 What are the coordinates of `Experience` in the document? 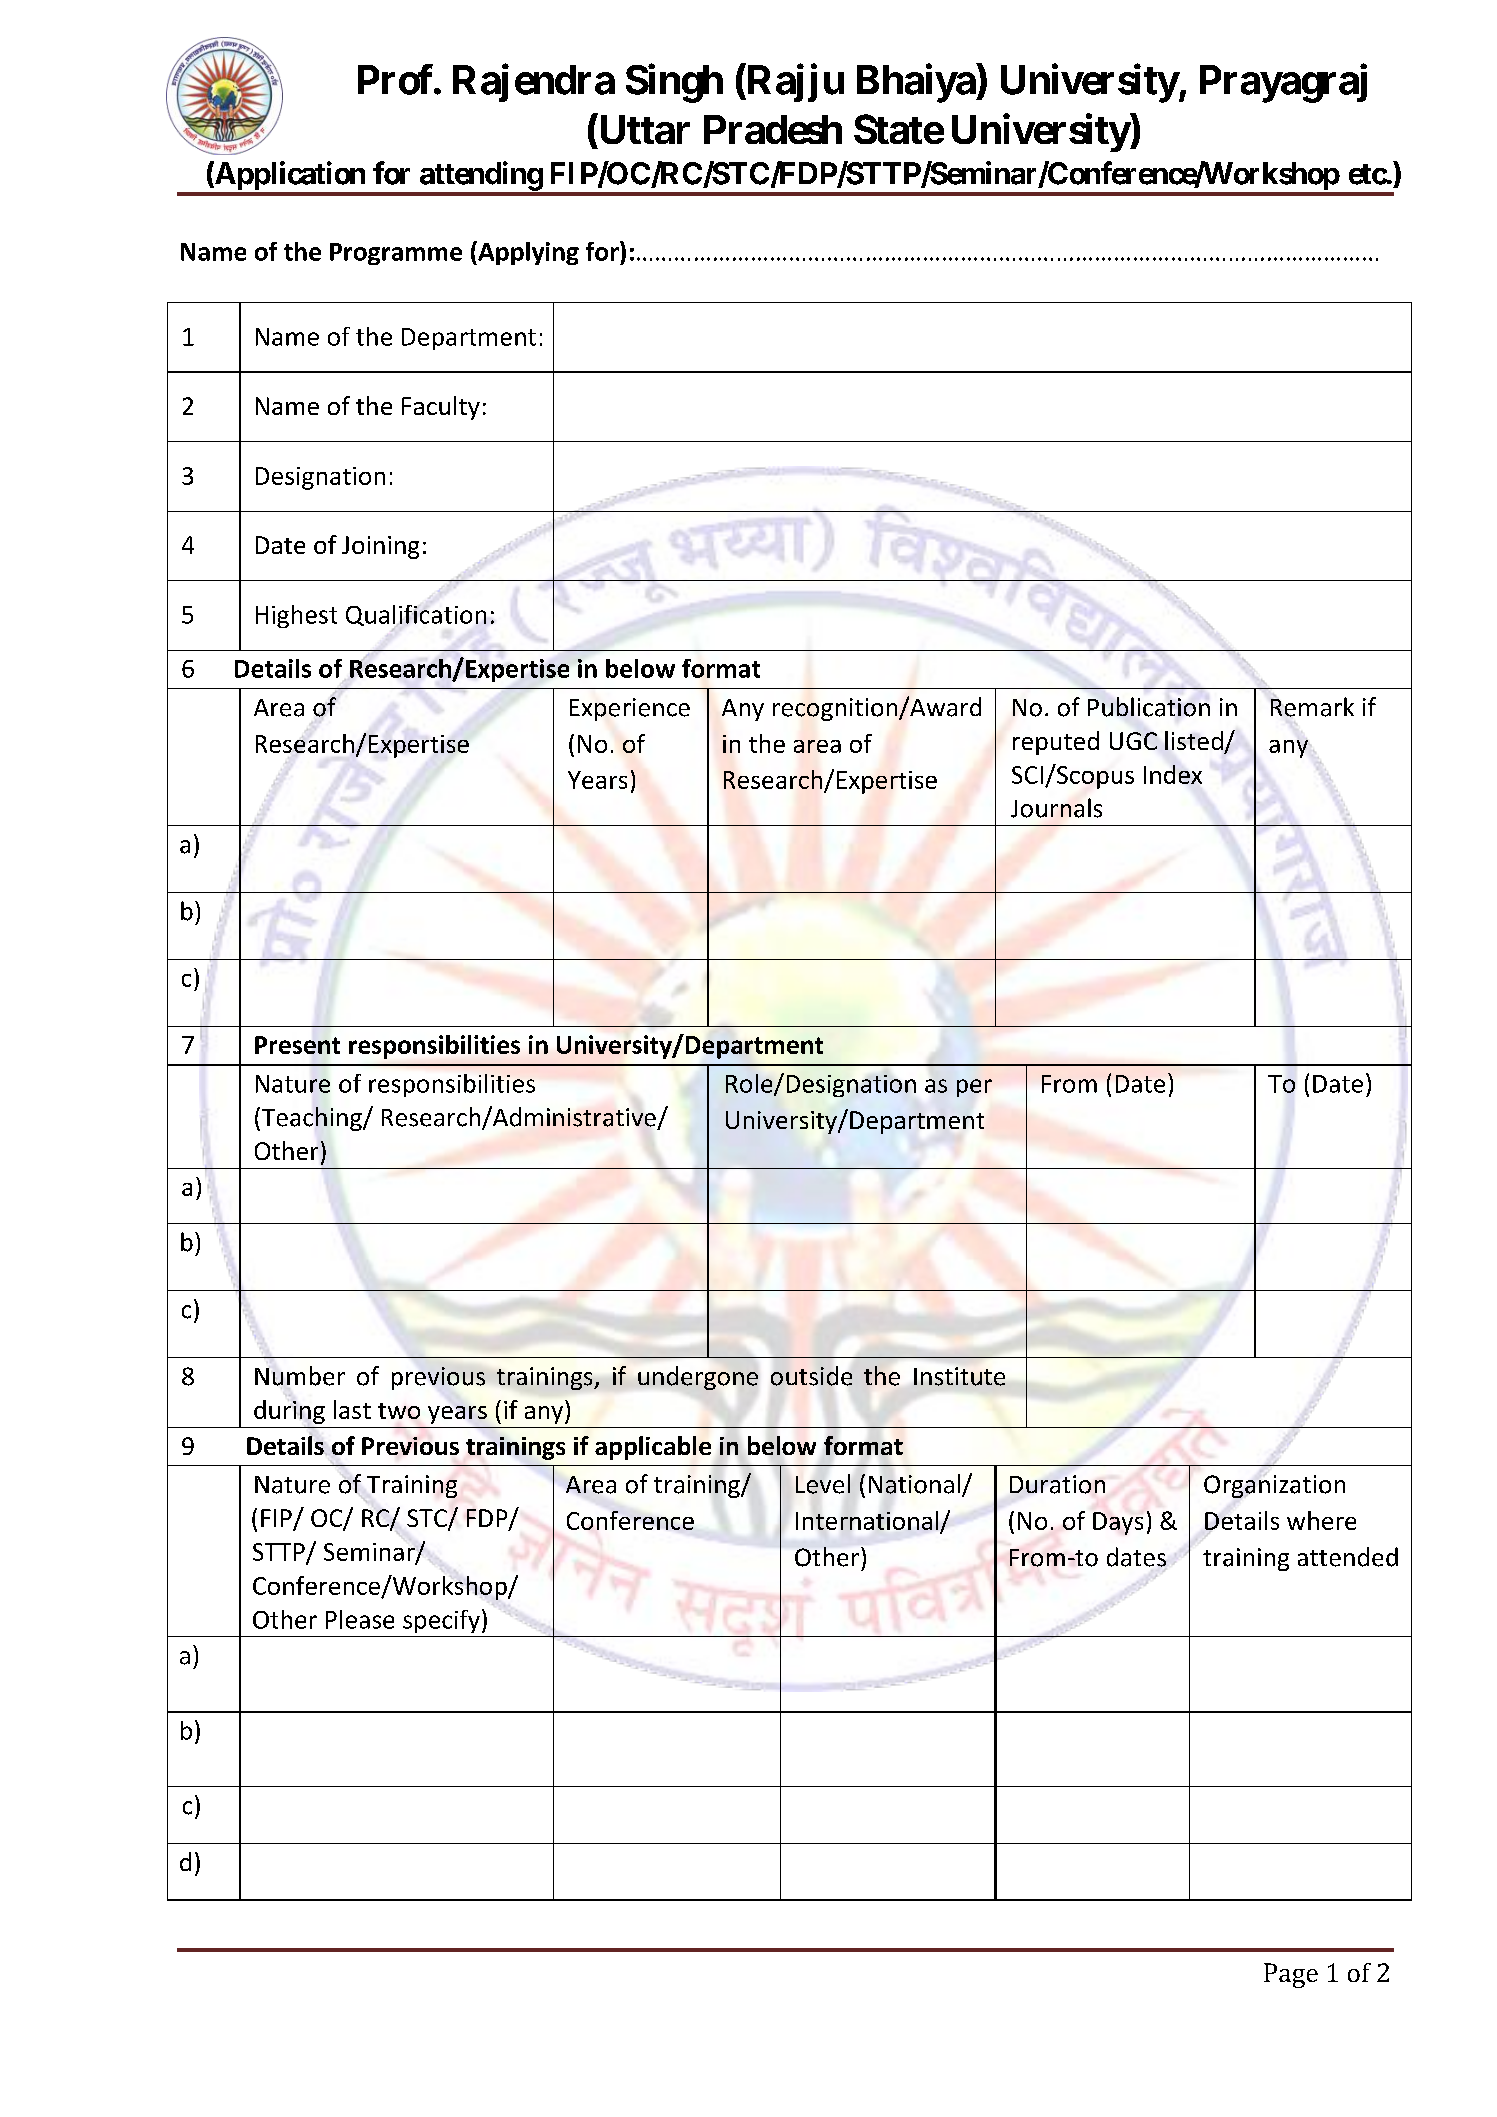 It's located at (630, 709).
